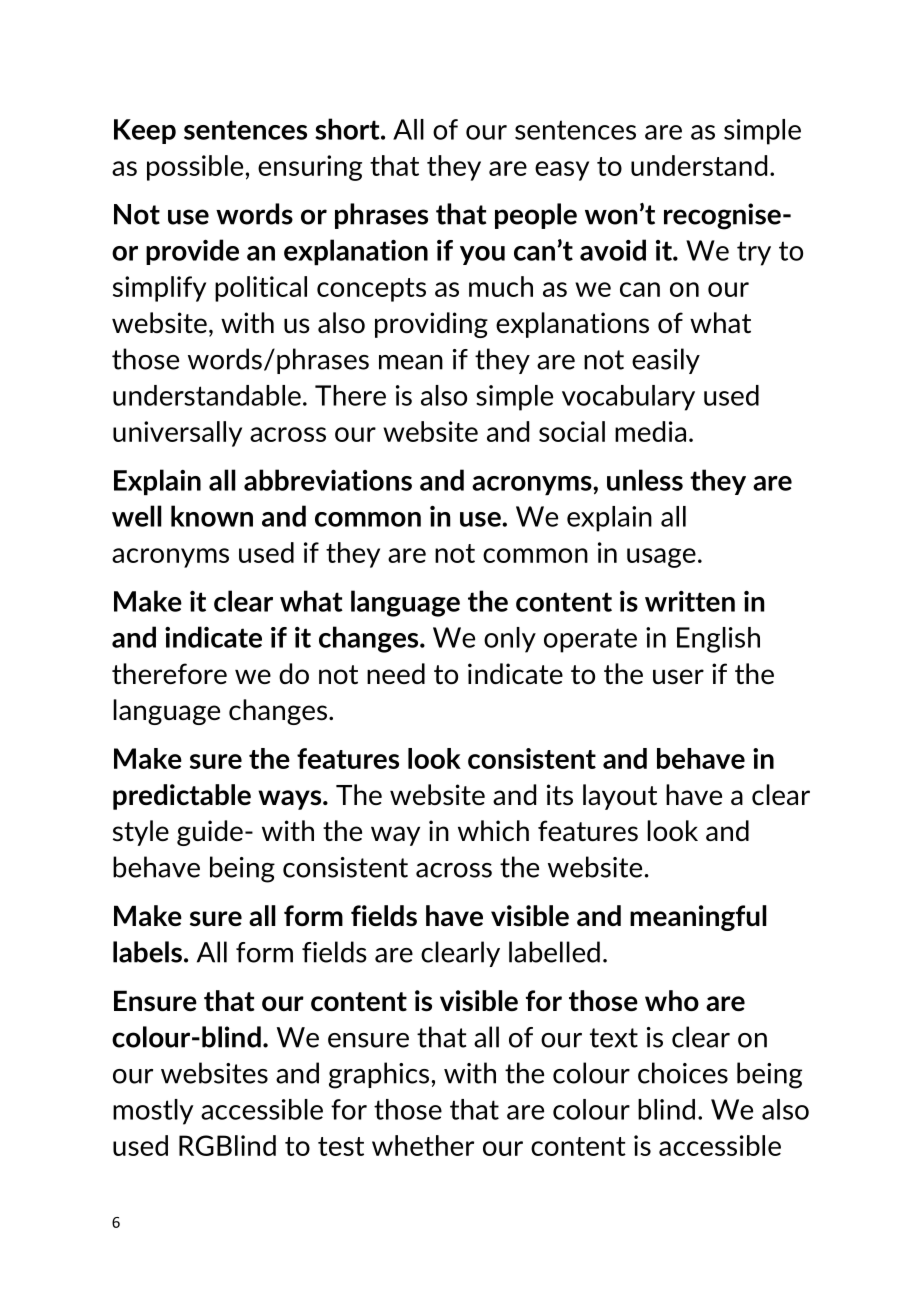  What do you see at coordinates (666, 361) in the screenshot?
I see `easily` at bounding box center [666, 361].
